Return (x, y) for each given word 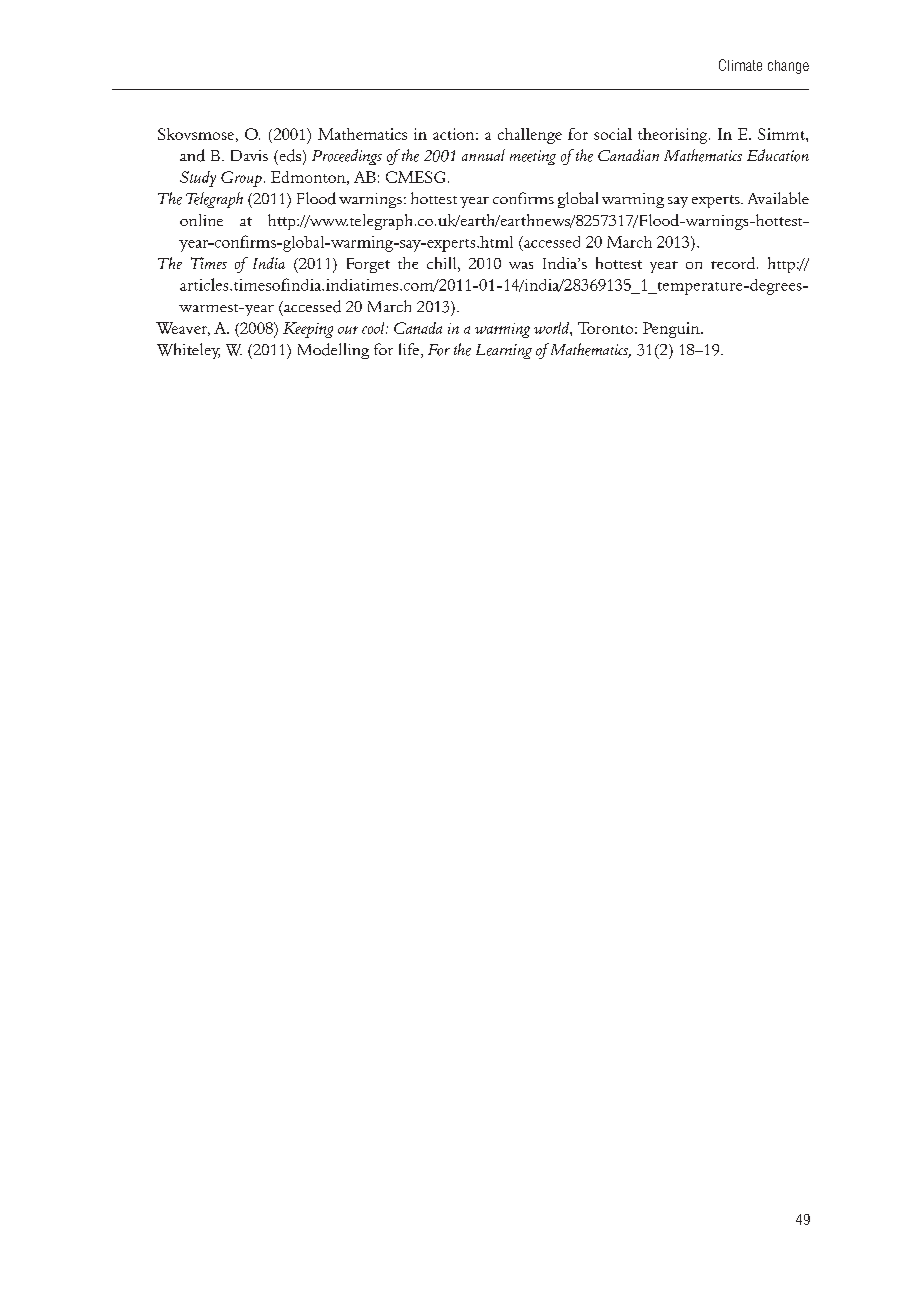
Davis (249, 155)
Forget (368, 265)
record (733, 263)
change (788, 67)
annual (483, 155)
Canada (418, 328)
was (521, 265)
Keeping (308, 330)
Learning (504, 351)
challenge (530, 136)
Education (778, 155)
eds (289, 155)
